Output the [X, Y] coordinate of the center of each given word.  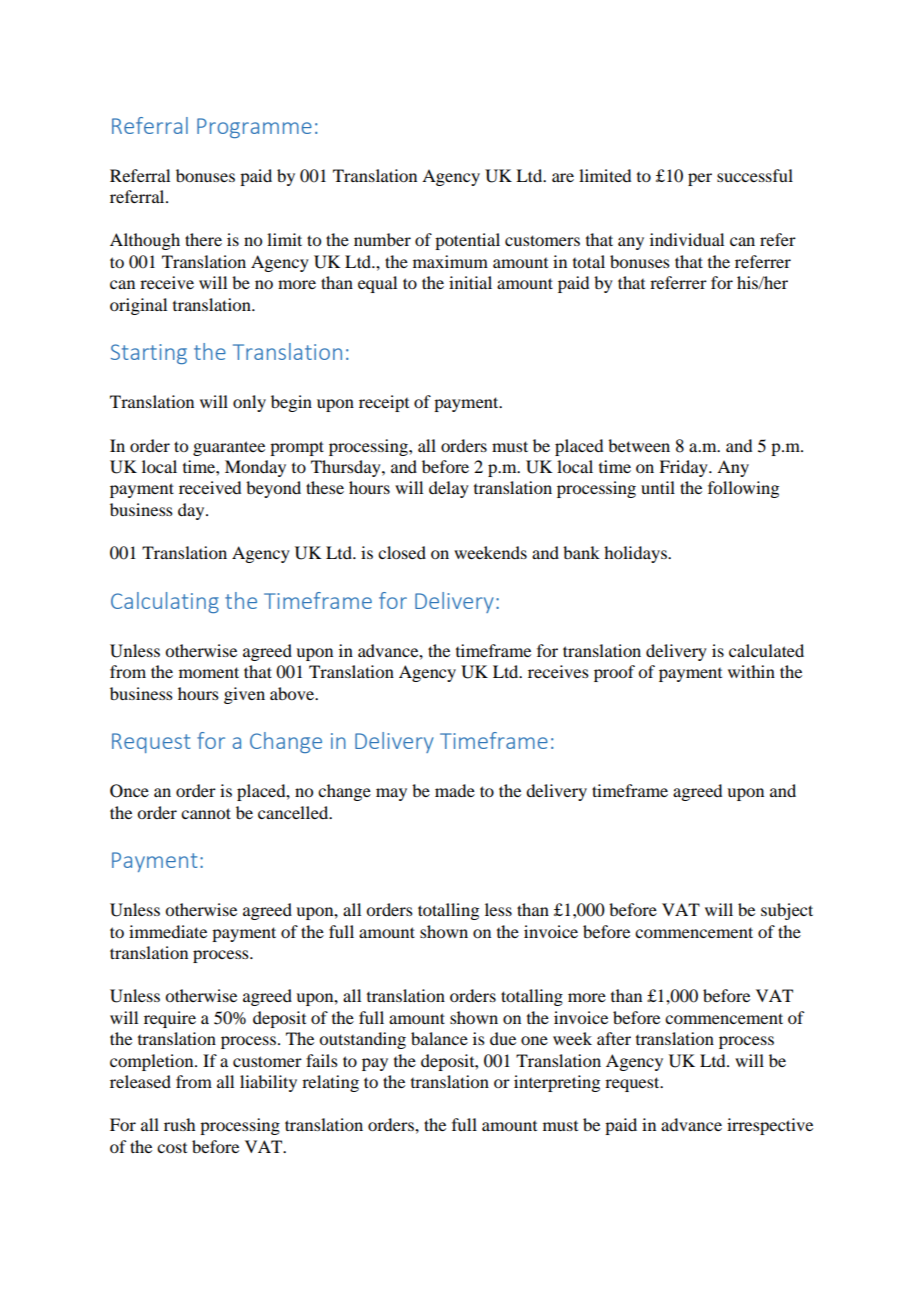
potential [467, 241]
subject [787, 911]
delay [449, 489]
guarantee [229, 448]
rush [179, 1124]
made [455, 790]
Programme [254, 128]
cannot [206, 813]
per [700, 179]
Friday [684, 468]
